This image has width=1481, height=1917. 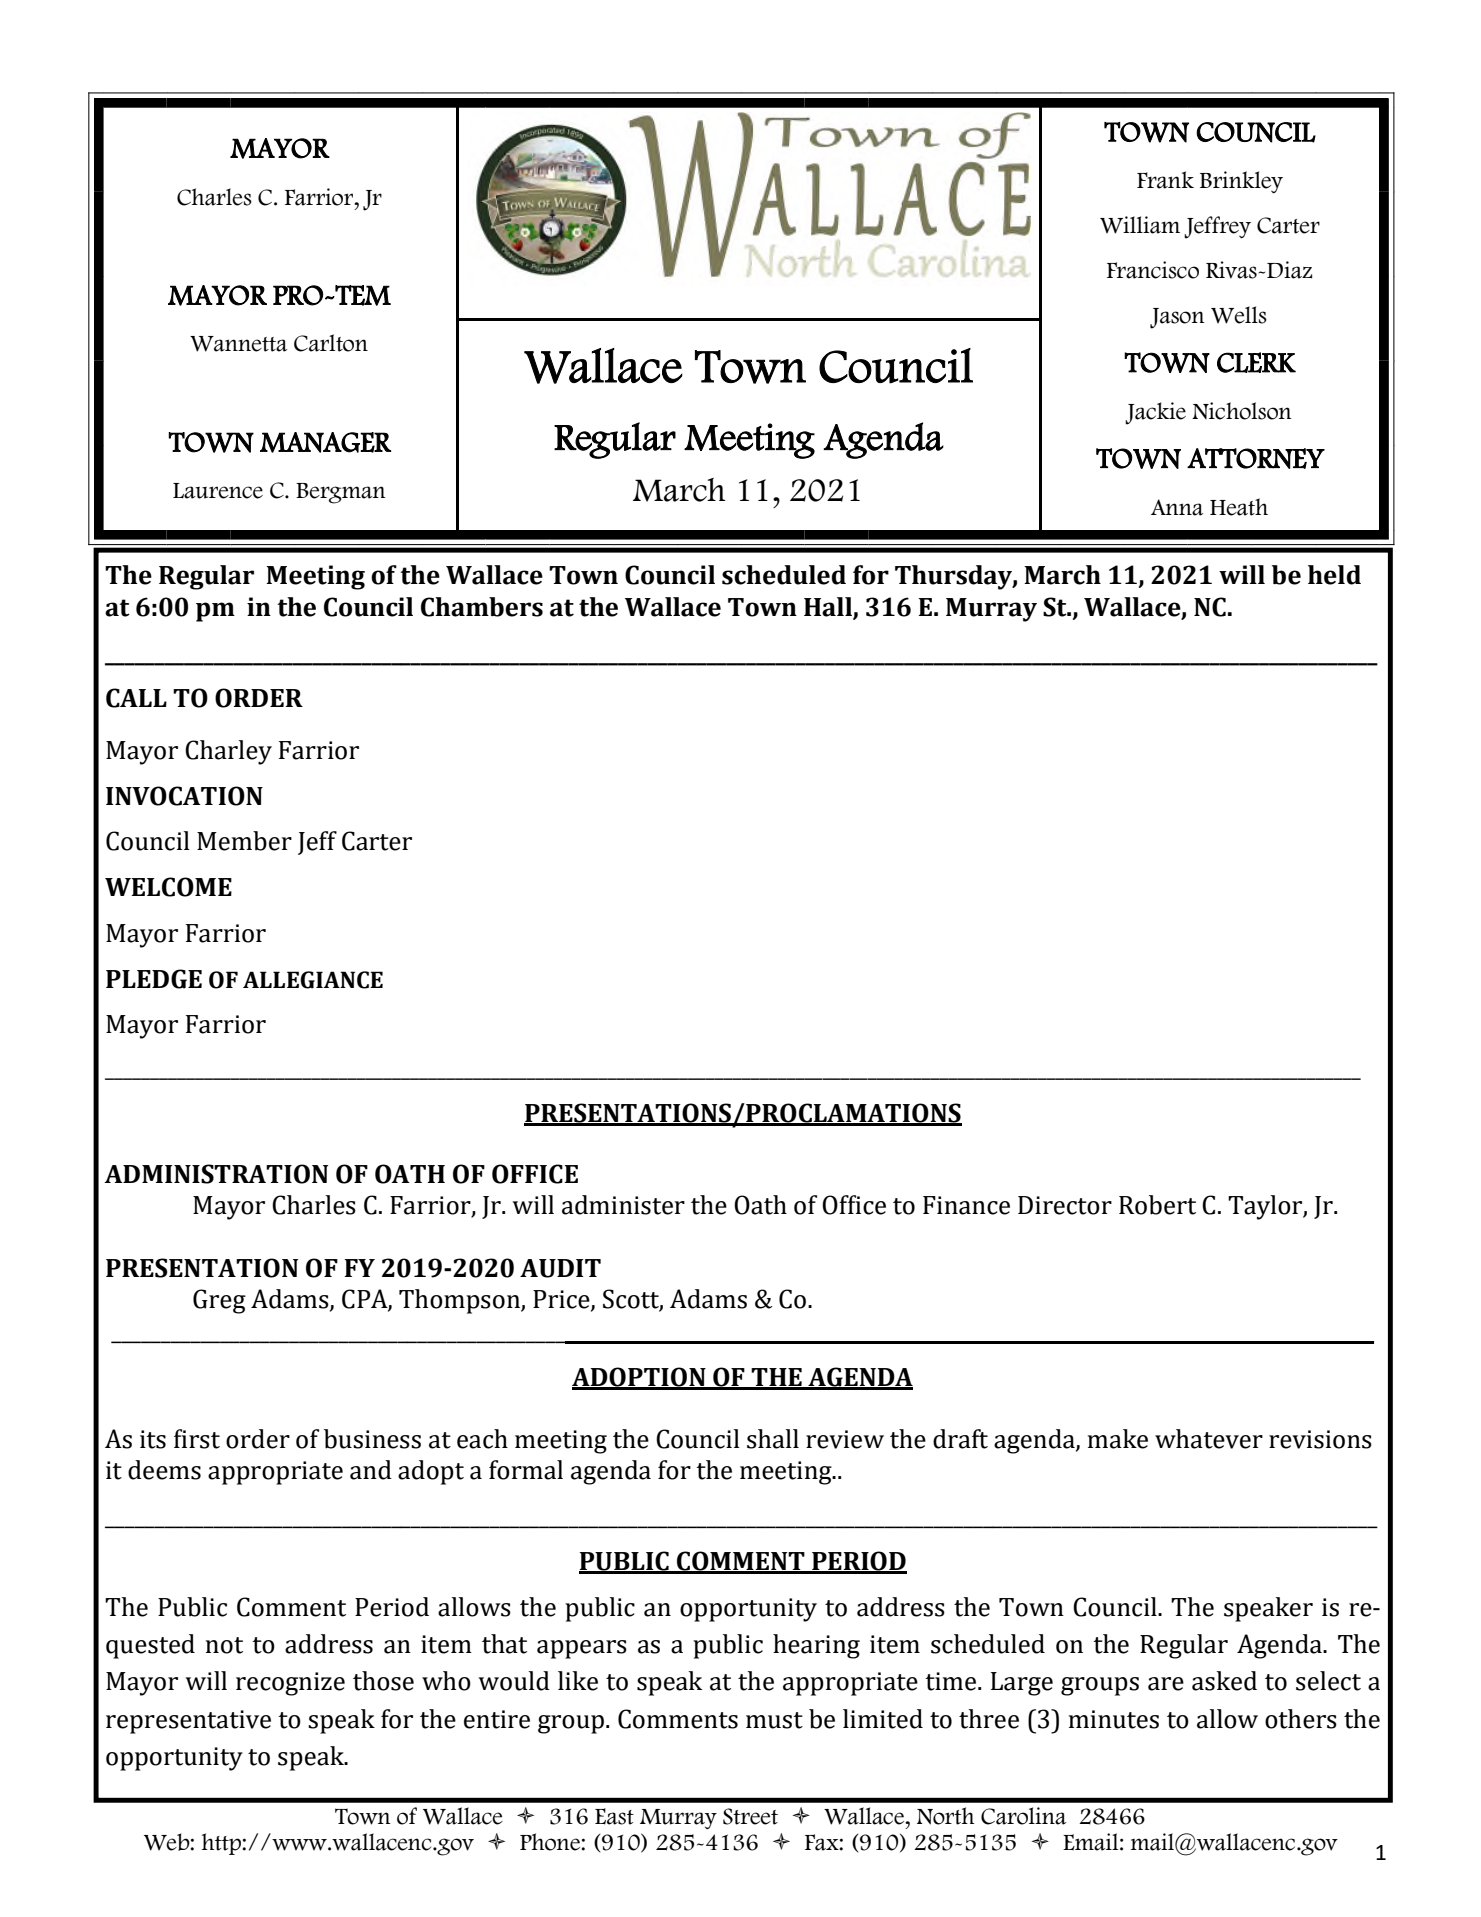 What do you see at coordinates (750, 1816) in the image?
I see `Street` at bounding box center [750, 1816].
